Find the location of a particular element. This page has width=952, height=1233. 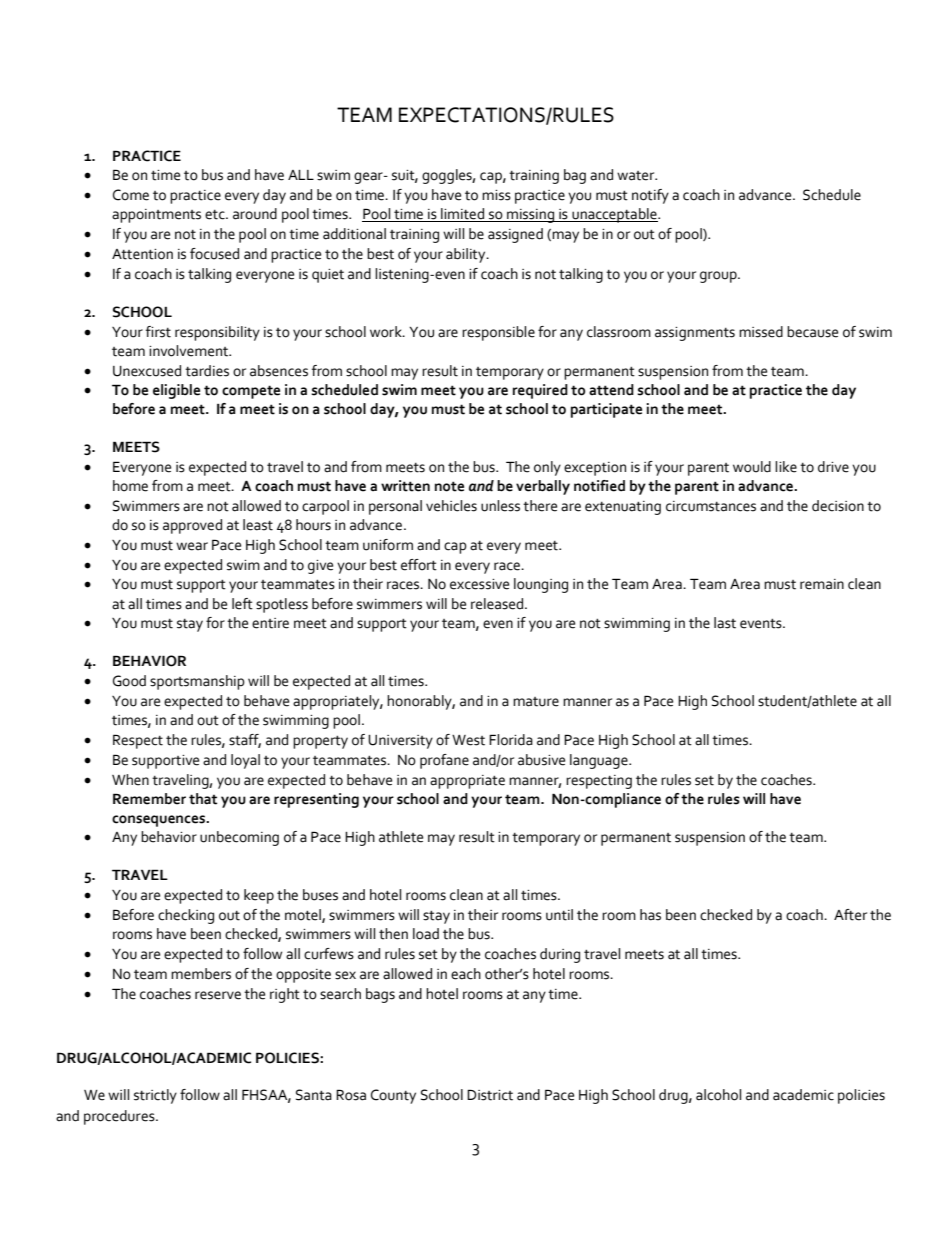

District is located at coordinates (490, 1095).
